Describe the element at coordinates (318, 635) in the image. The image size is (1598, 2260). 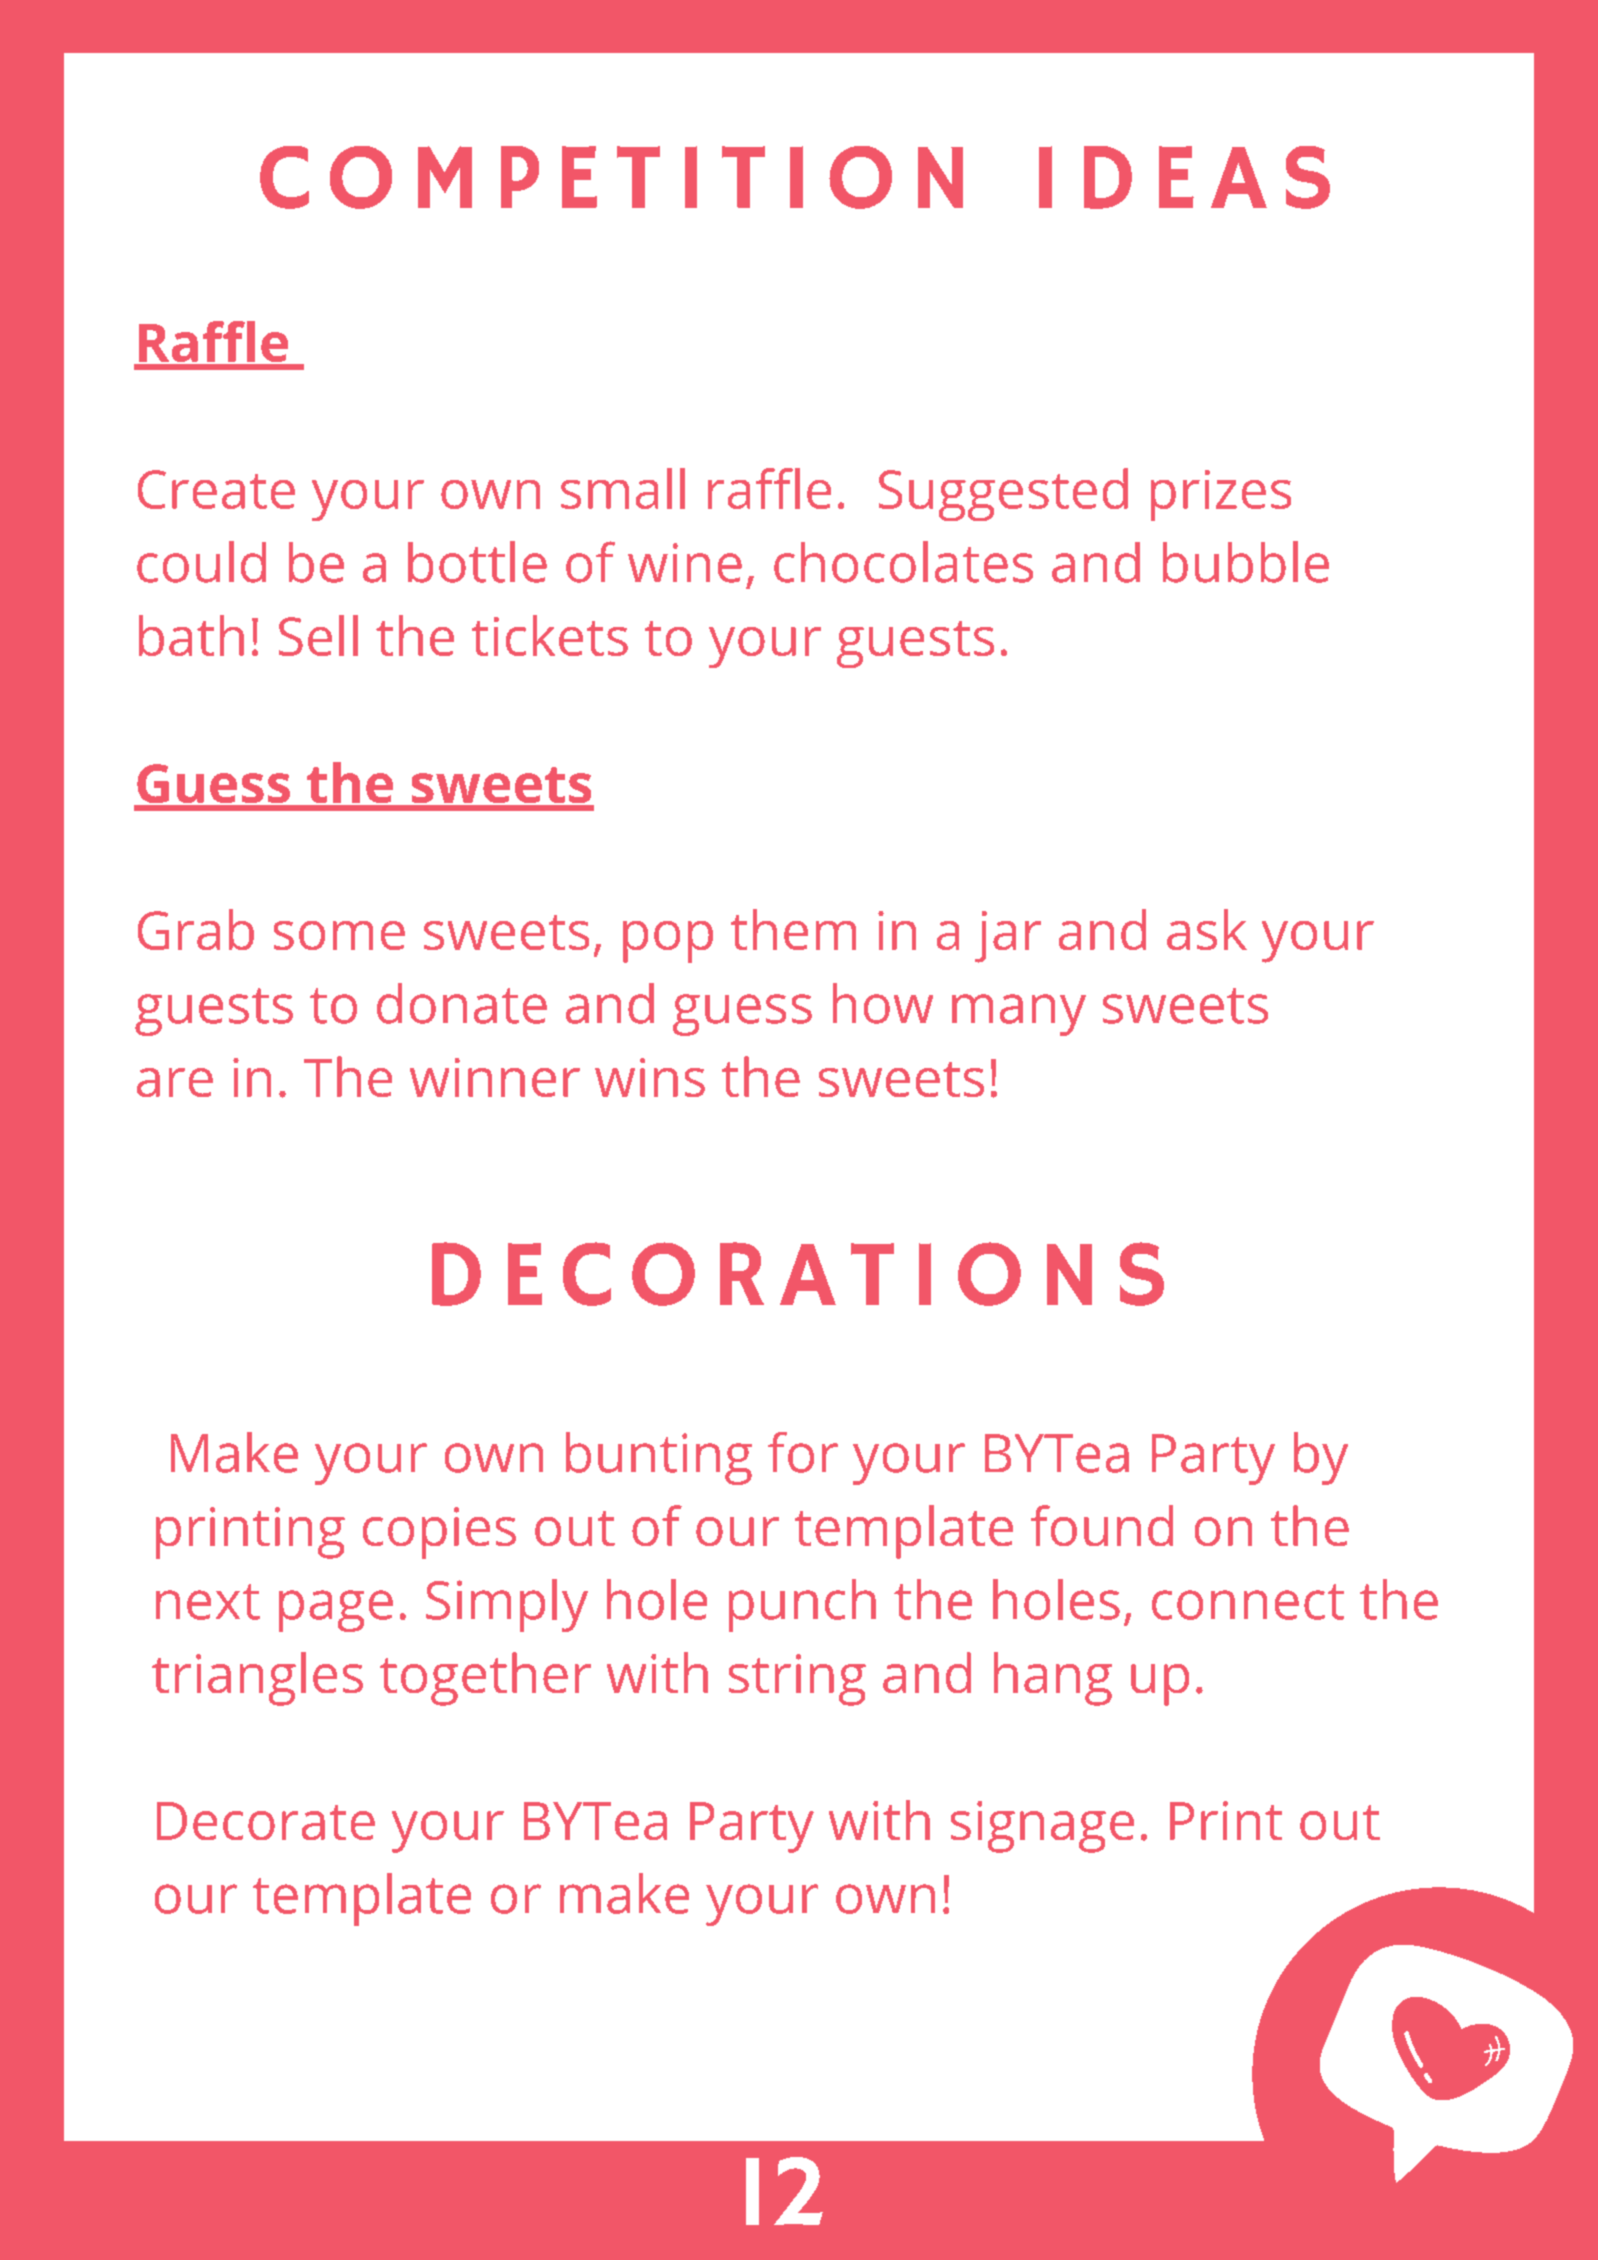
I see `Sell` at that location.
